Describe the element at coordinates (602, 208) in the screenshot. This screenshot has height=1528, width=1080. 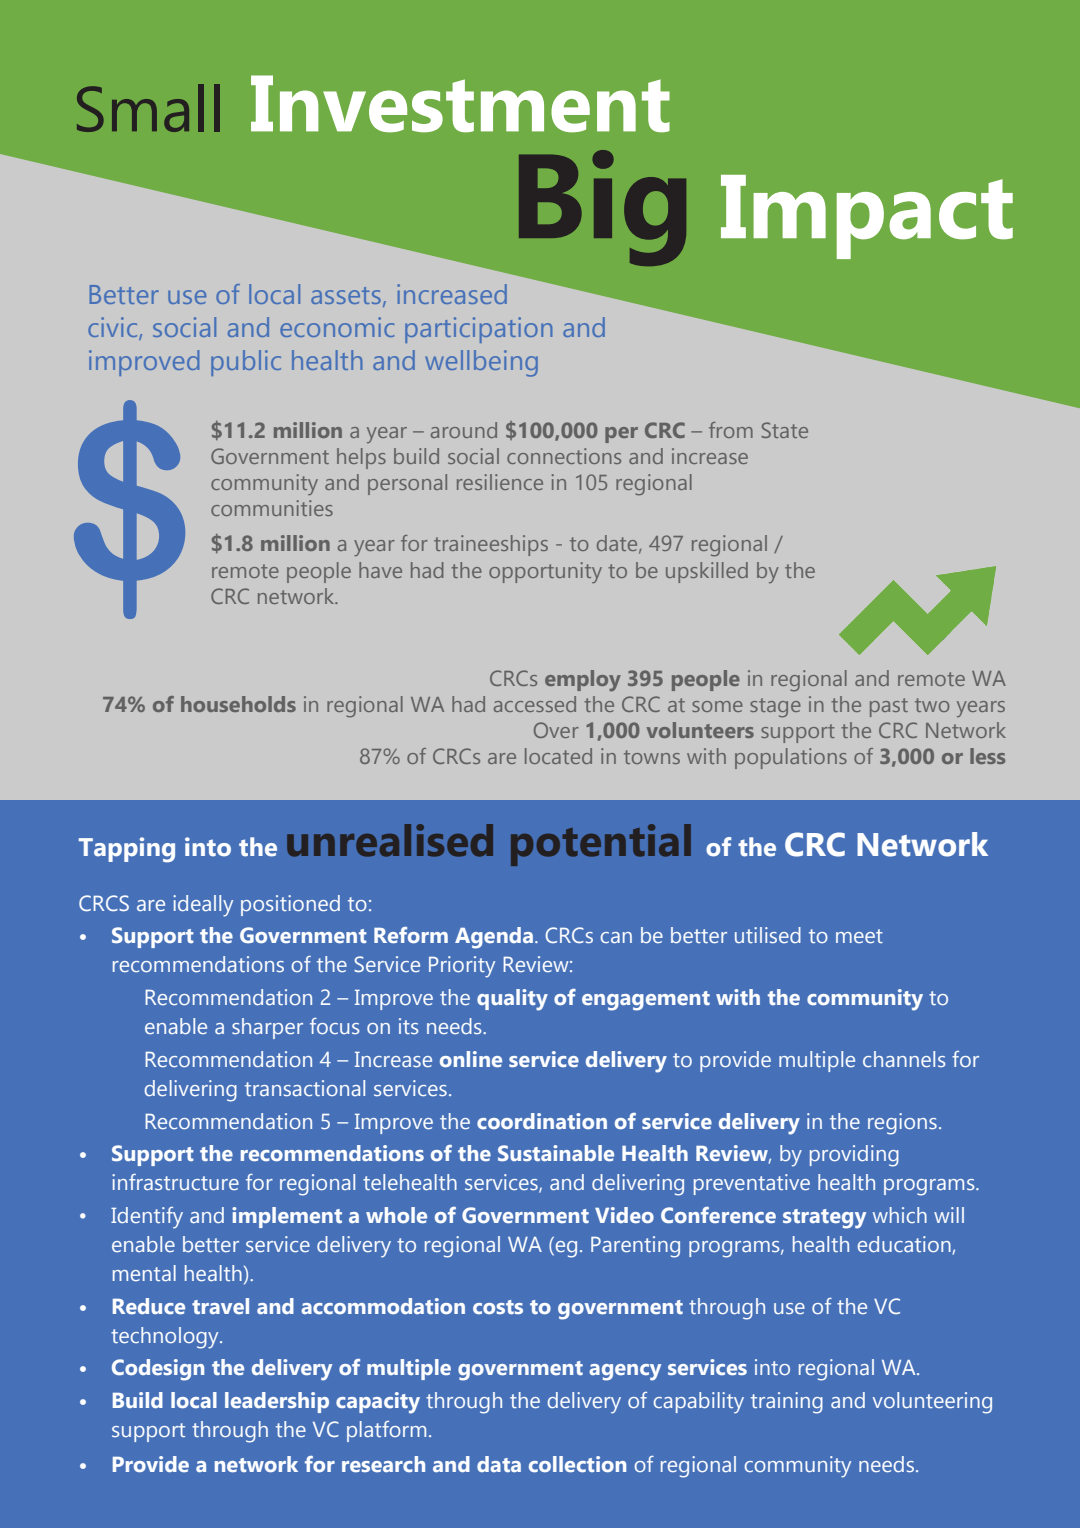
I see `Big` at that location.
